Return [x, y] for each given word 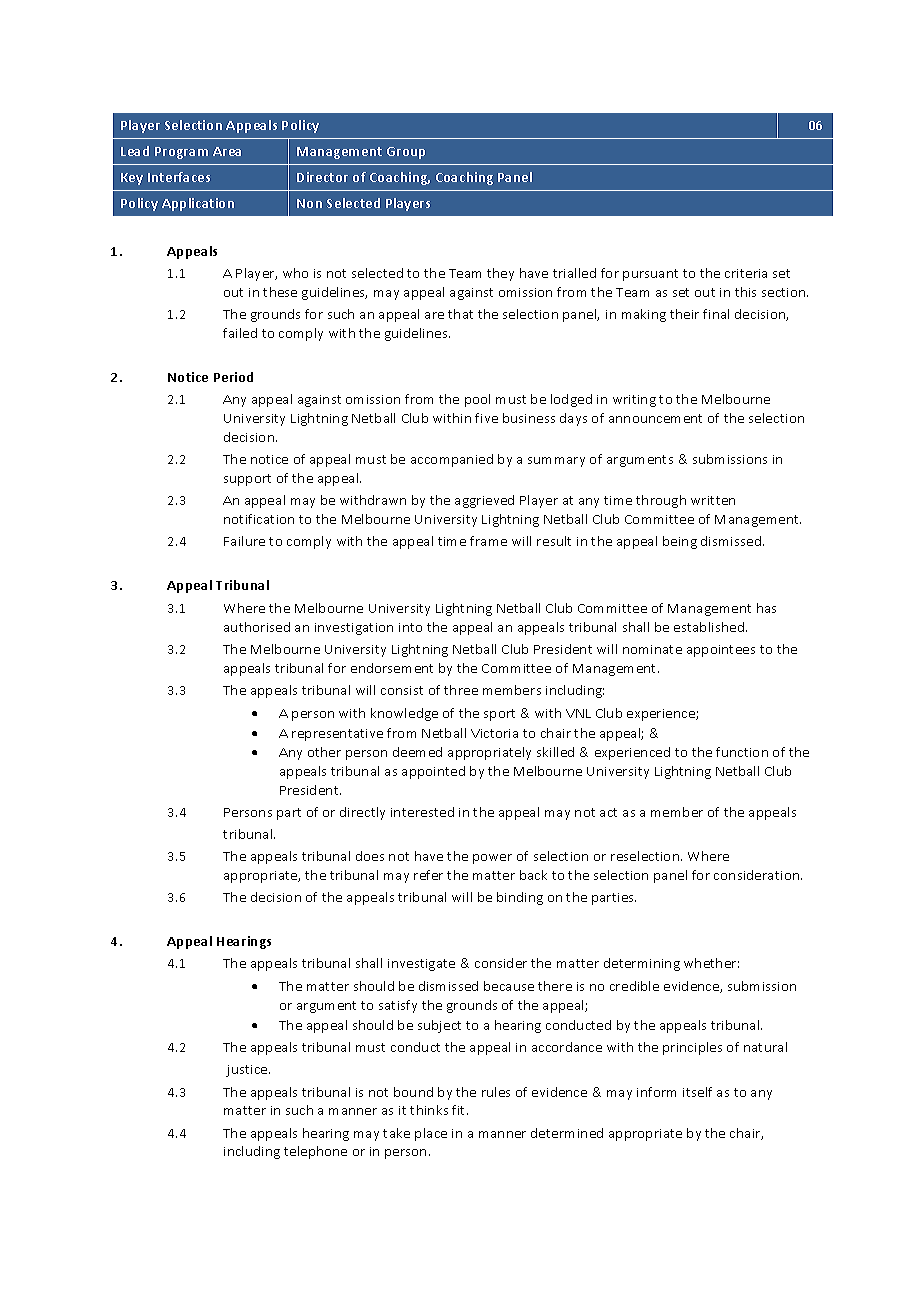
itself [697, 1092]
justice [248, 1071]
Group [406, 153]
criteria [746, 273]
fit [460, 1110]
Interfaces [179, 177]
